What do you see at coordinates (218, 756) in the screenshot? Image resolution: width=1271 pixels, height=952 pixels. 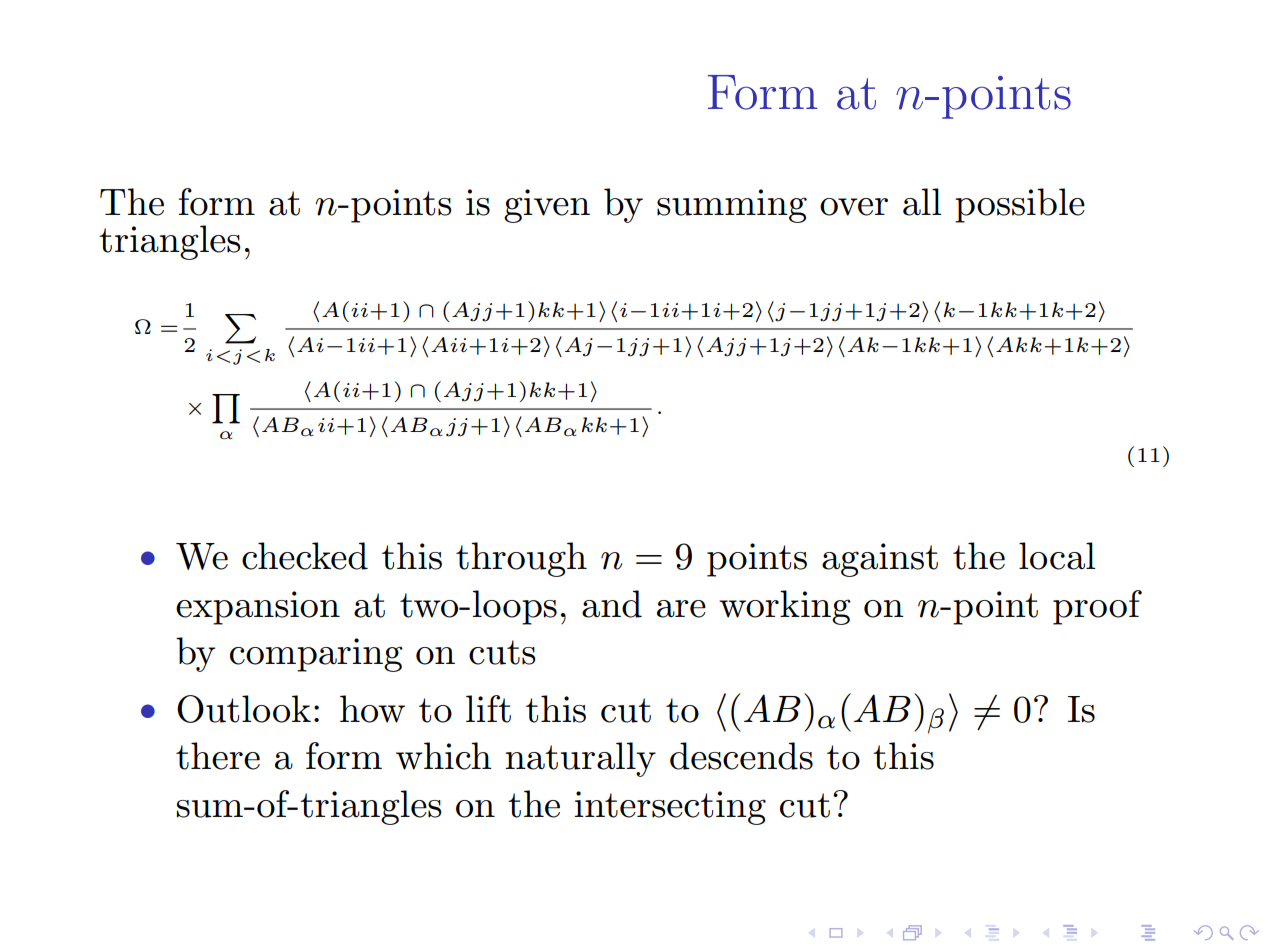 I see `there` at bounding box center [218, 756].
